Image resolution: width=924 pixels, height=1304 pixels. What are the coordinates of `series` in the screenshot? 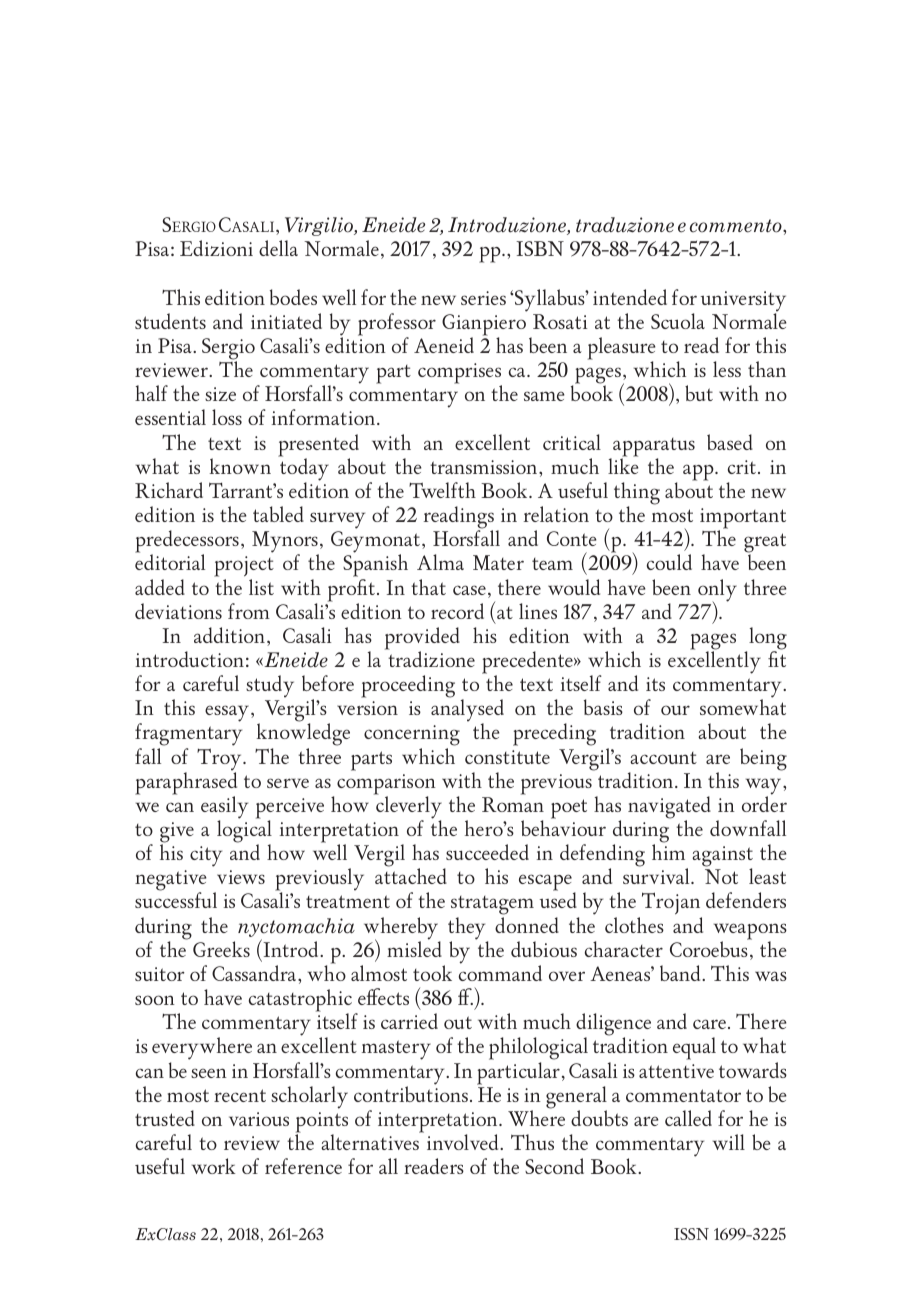 It's located at (483, 298).
